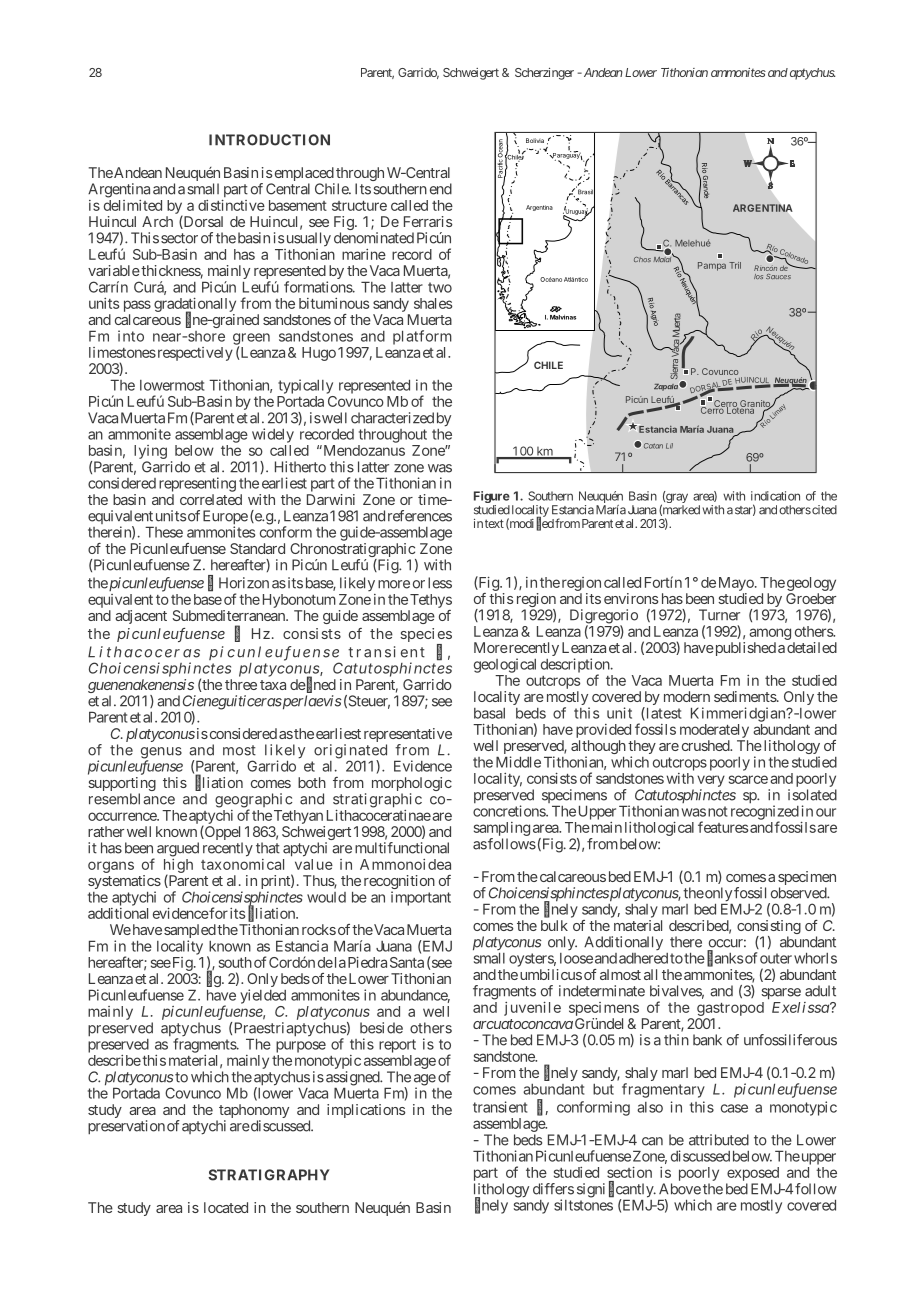  Describe the element at coordinates (226, 1207) in the screenshot. I see `located` at that location.
